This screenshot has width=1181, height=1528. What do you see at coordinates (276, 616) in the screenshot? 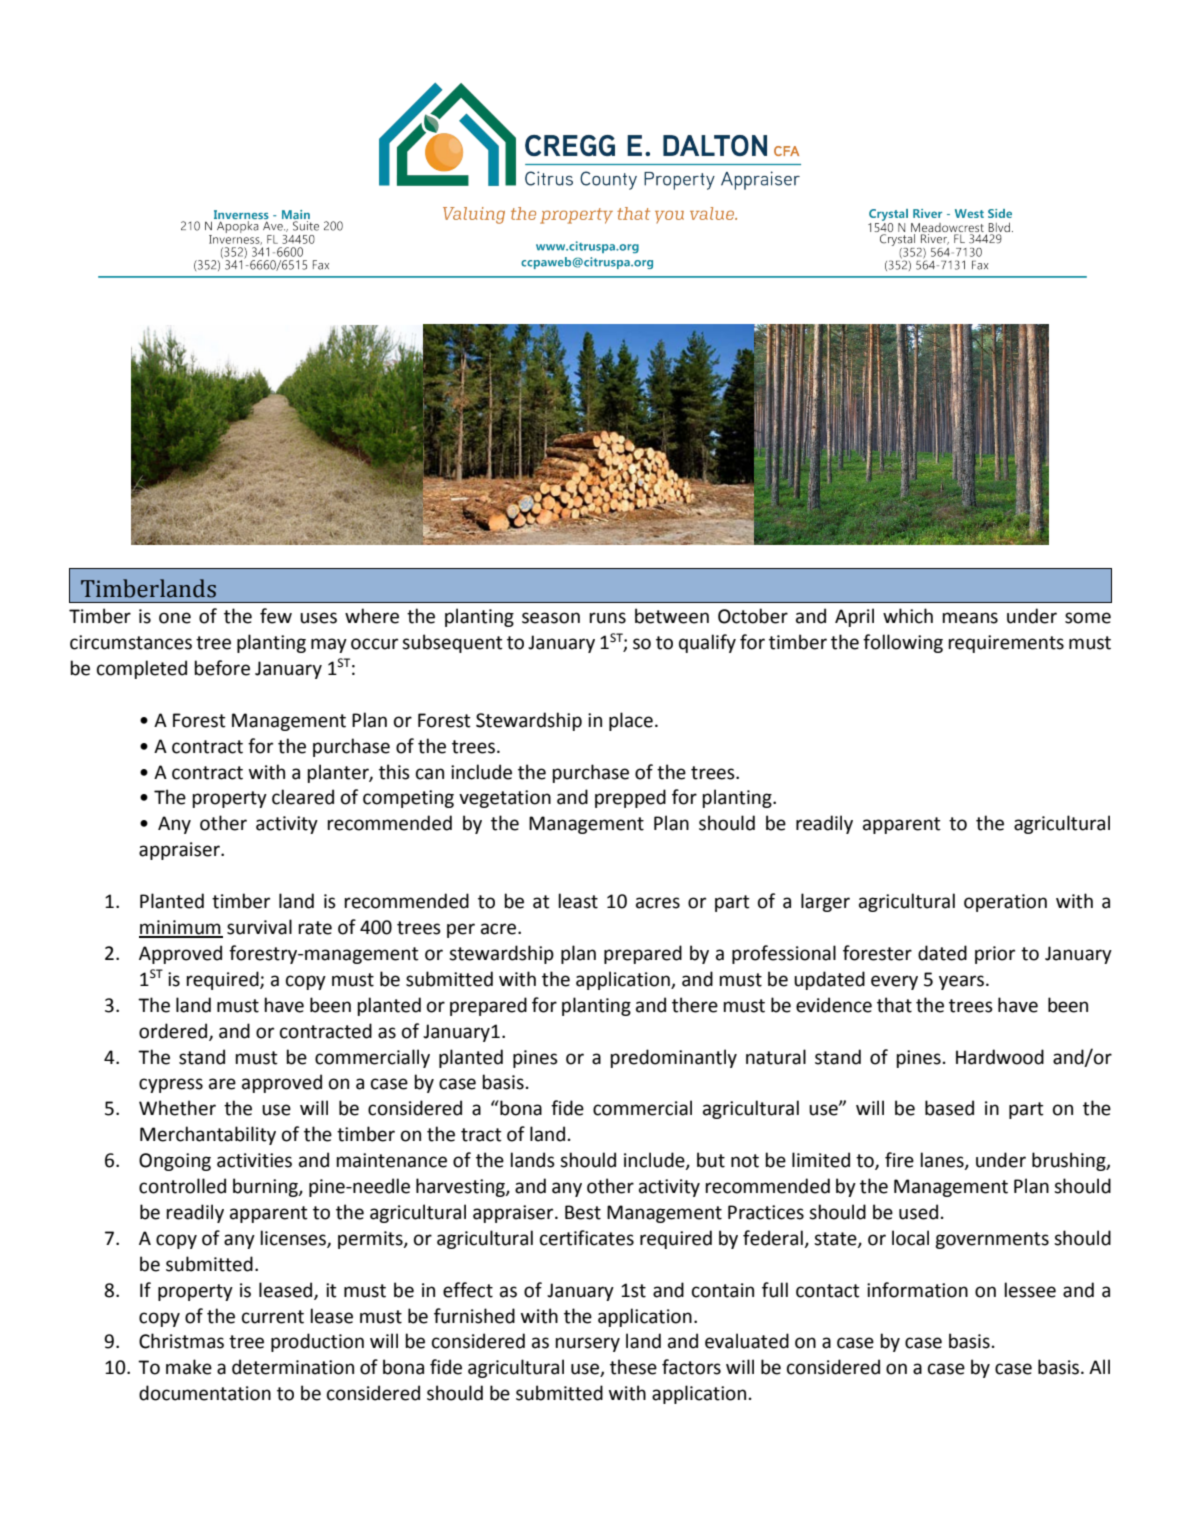
I see `few` at bounding box center [276, 616].
